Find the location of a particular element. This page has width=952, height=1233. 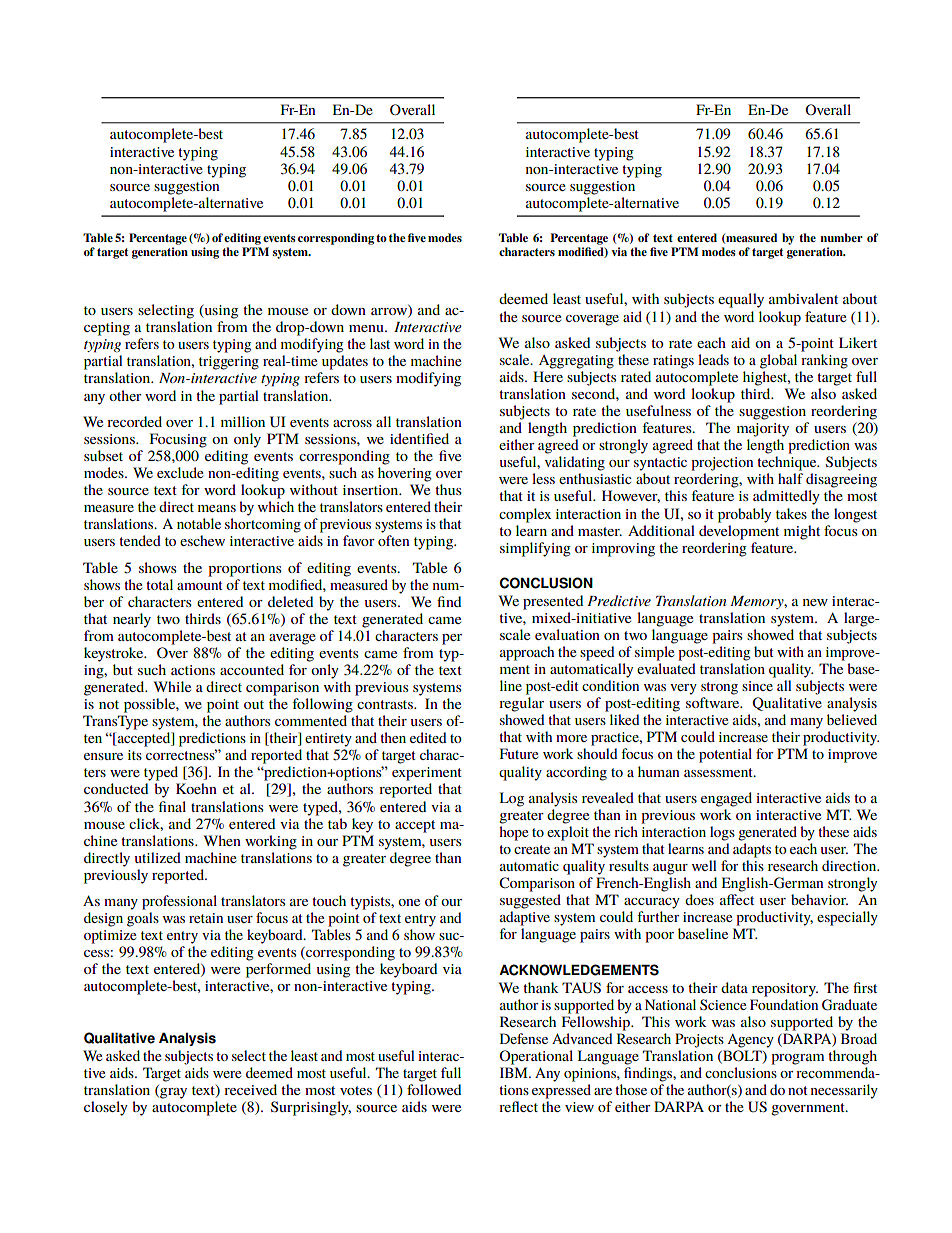

IBM is located at coordinates (515, 1072).
